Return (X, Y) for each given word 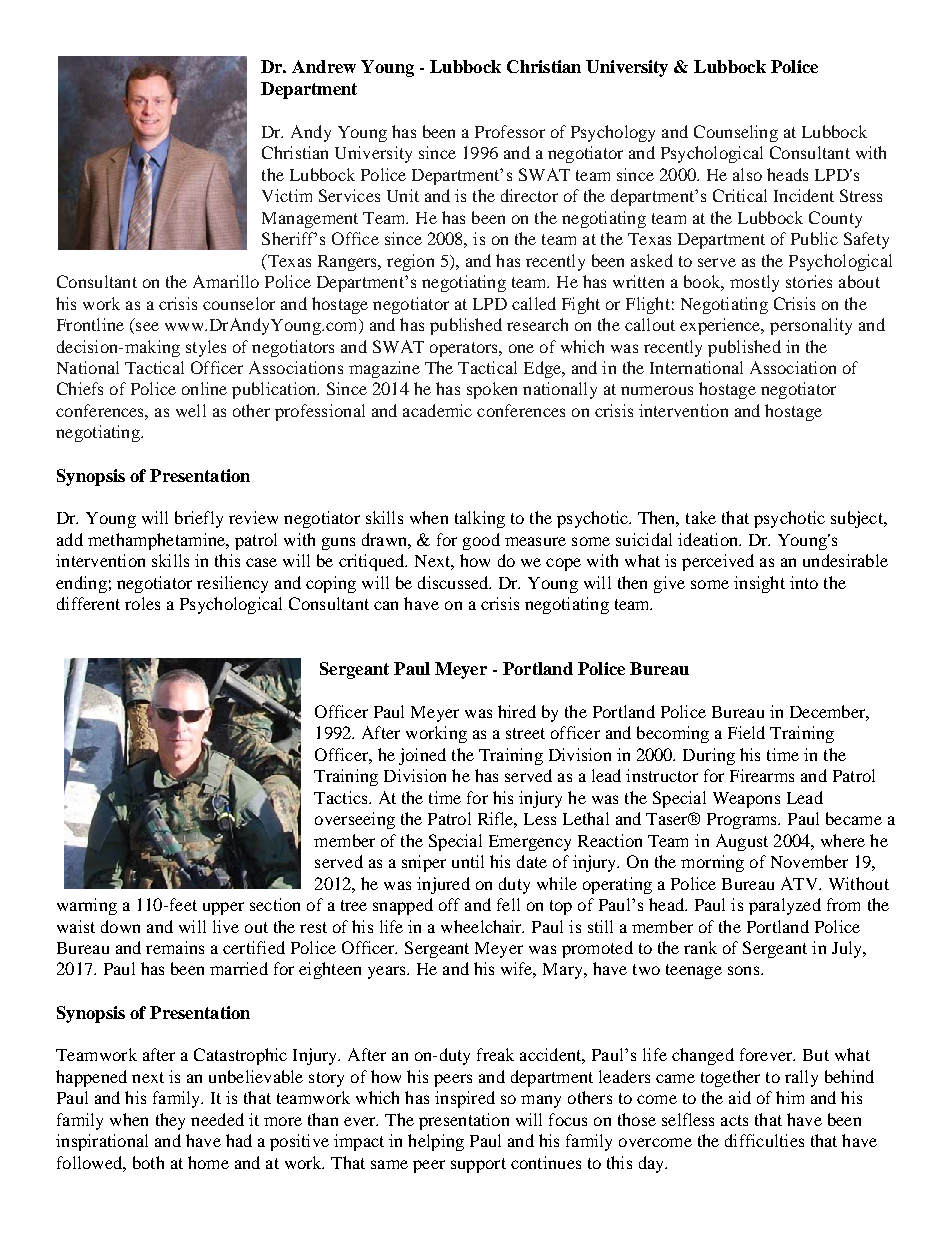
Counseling (736, 133)
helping (436, 1142)
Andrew (324, 66)
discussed (454, 582)
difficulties (764, 1140)
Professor (510, 131)
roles (142, 603)
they (170, 1121)
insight (759, 584)
